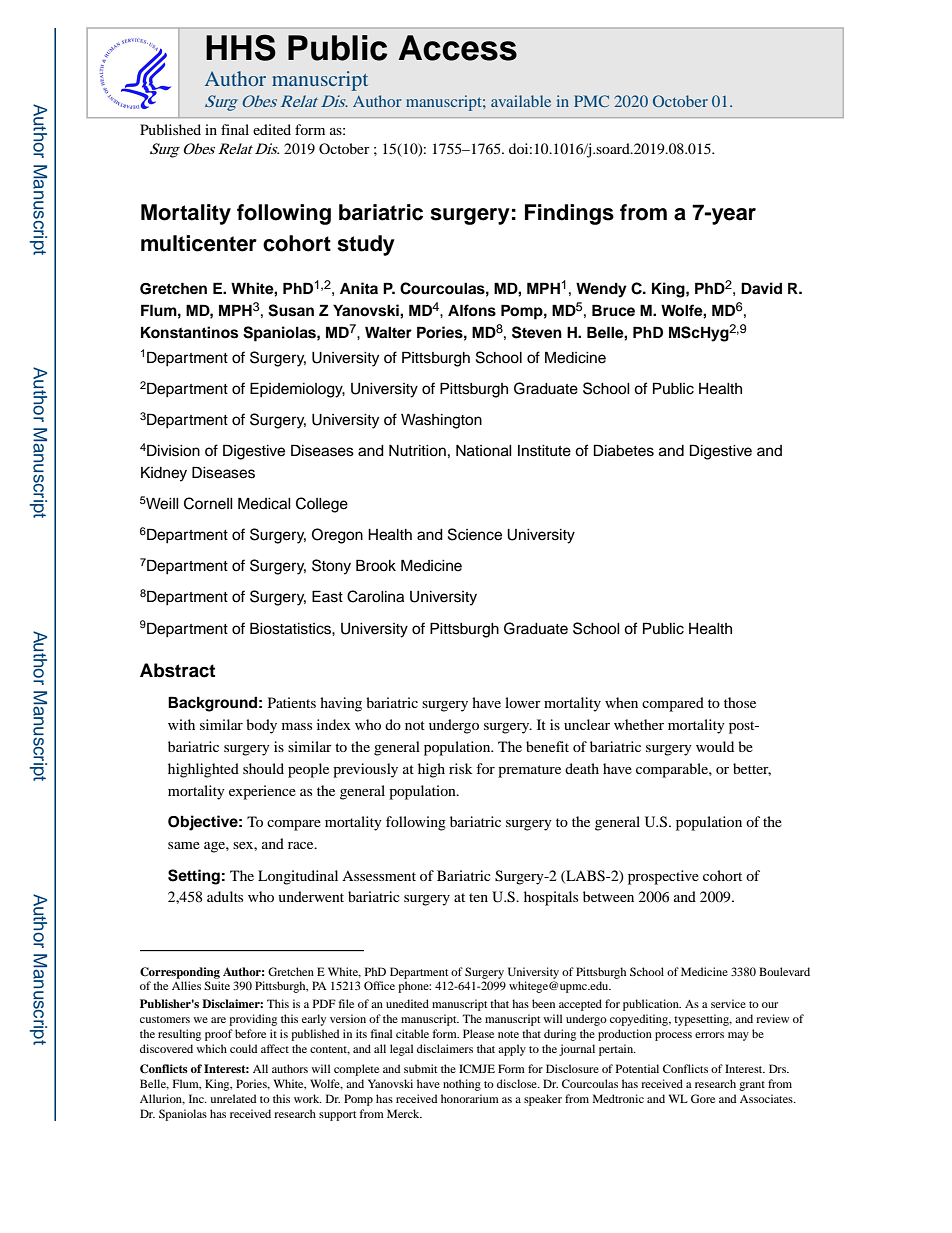  I want to click on could, so click(243, 1048).
